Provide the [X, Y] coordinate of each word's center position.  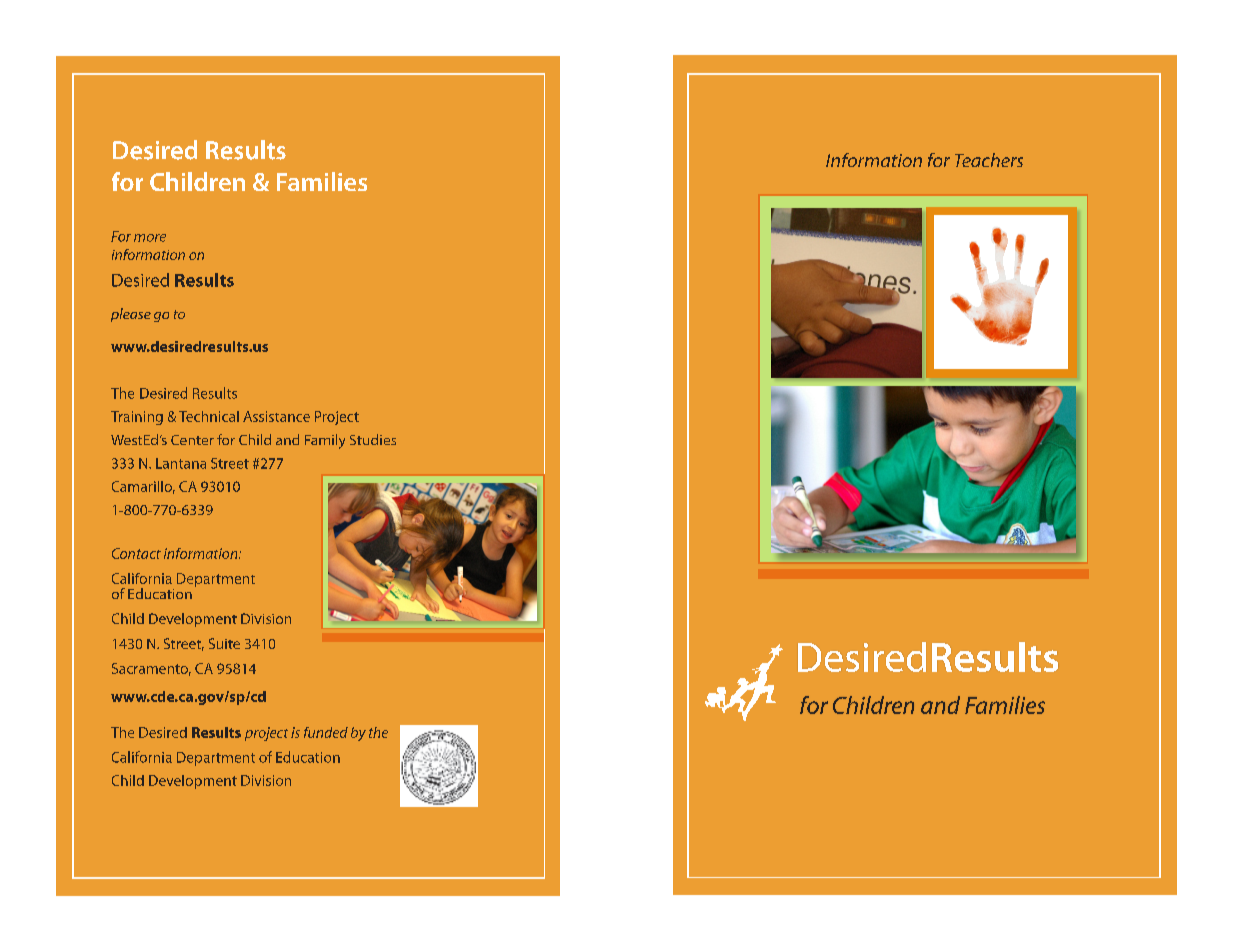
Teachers [989, 160]
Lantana [181, 463]
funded [326, 732]
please [131, 315]
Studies [373, 439]
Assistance [276, 416]
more [150, 238]
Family [325, 441]
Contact [136, 553]
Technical [209, 416]
